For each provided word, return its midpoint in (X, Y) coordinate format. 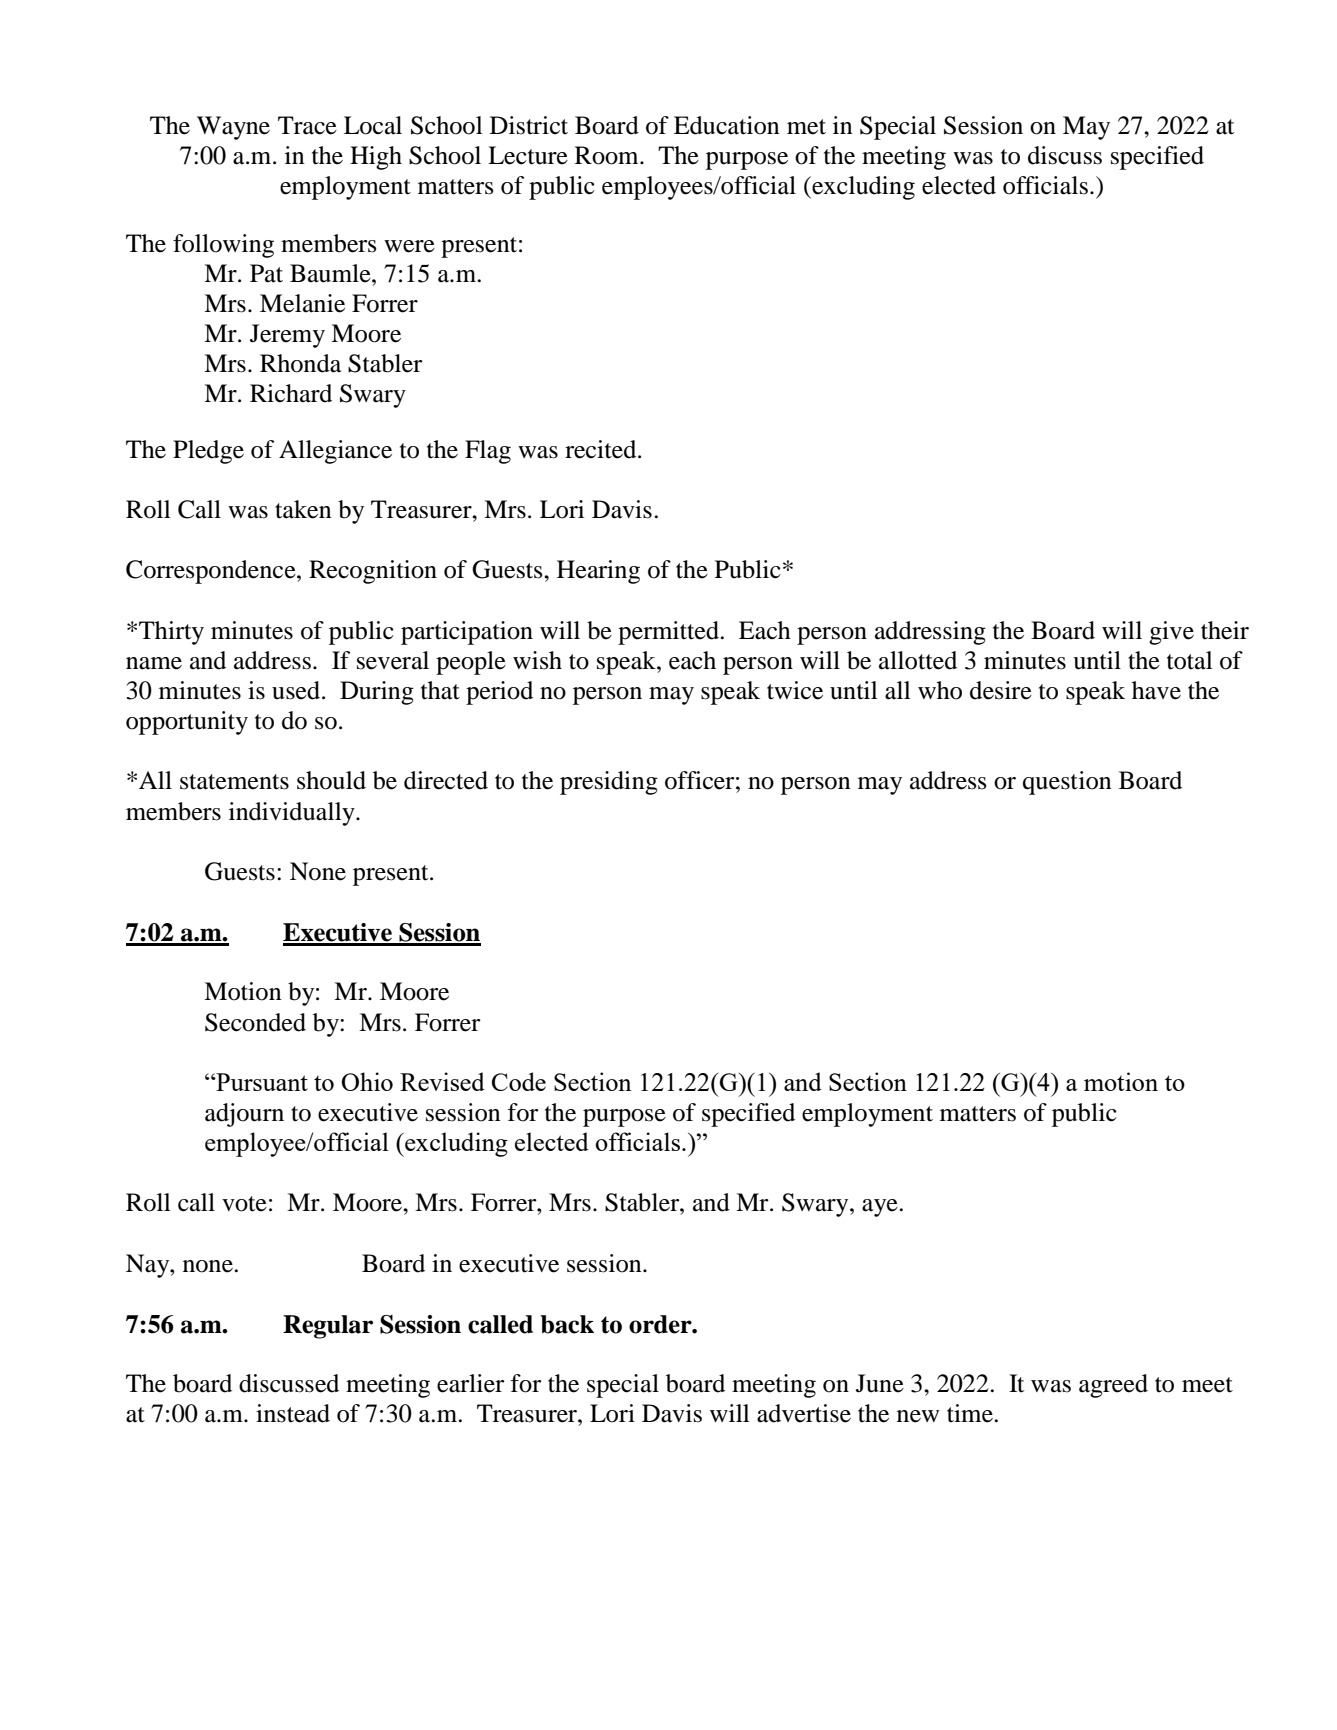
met (806, 127)
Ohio (367, 1081)
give (1171, 633)
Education (727, 125)
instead (293, 1413)
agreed (1113, 1386)
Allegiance (335, 452)
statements (234, 782)
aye (881, 1208)
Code (519, 1081)
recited (602, 449)
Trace (307, 125)
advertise (804, 1413)
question (1067, 783)
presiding (609, 783)
